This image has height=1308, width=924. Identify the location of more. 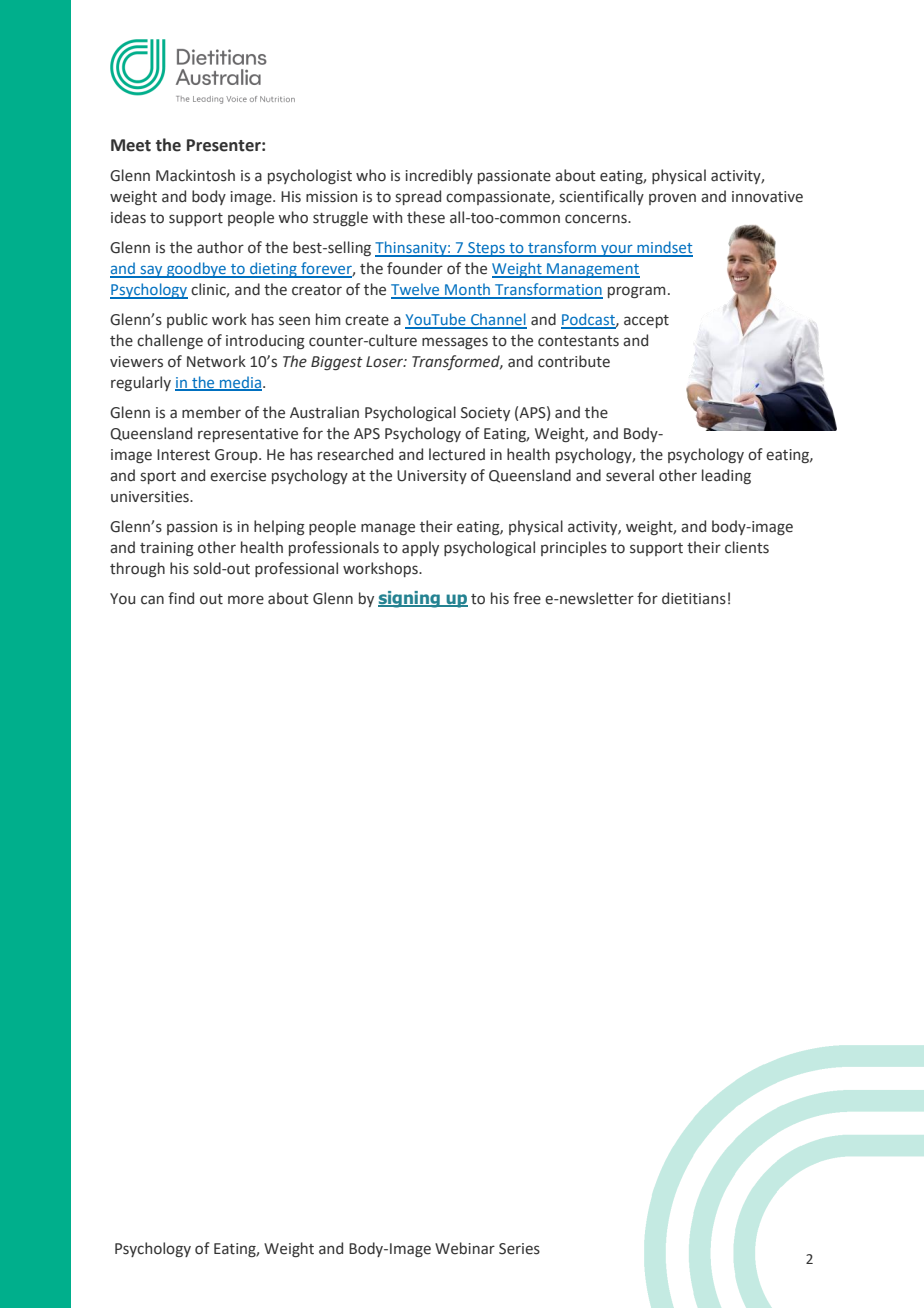
(246, 600).
